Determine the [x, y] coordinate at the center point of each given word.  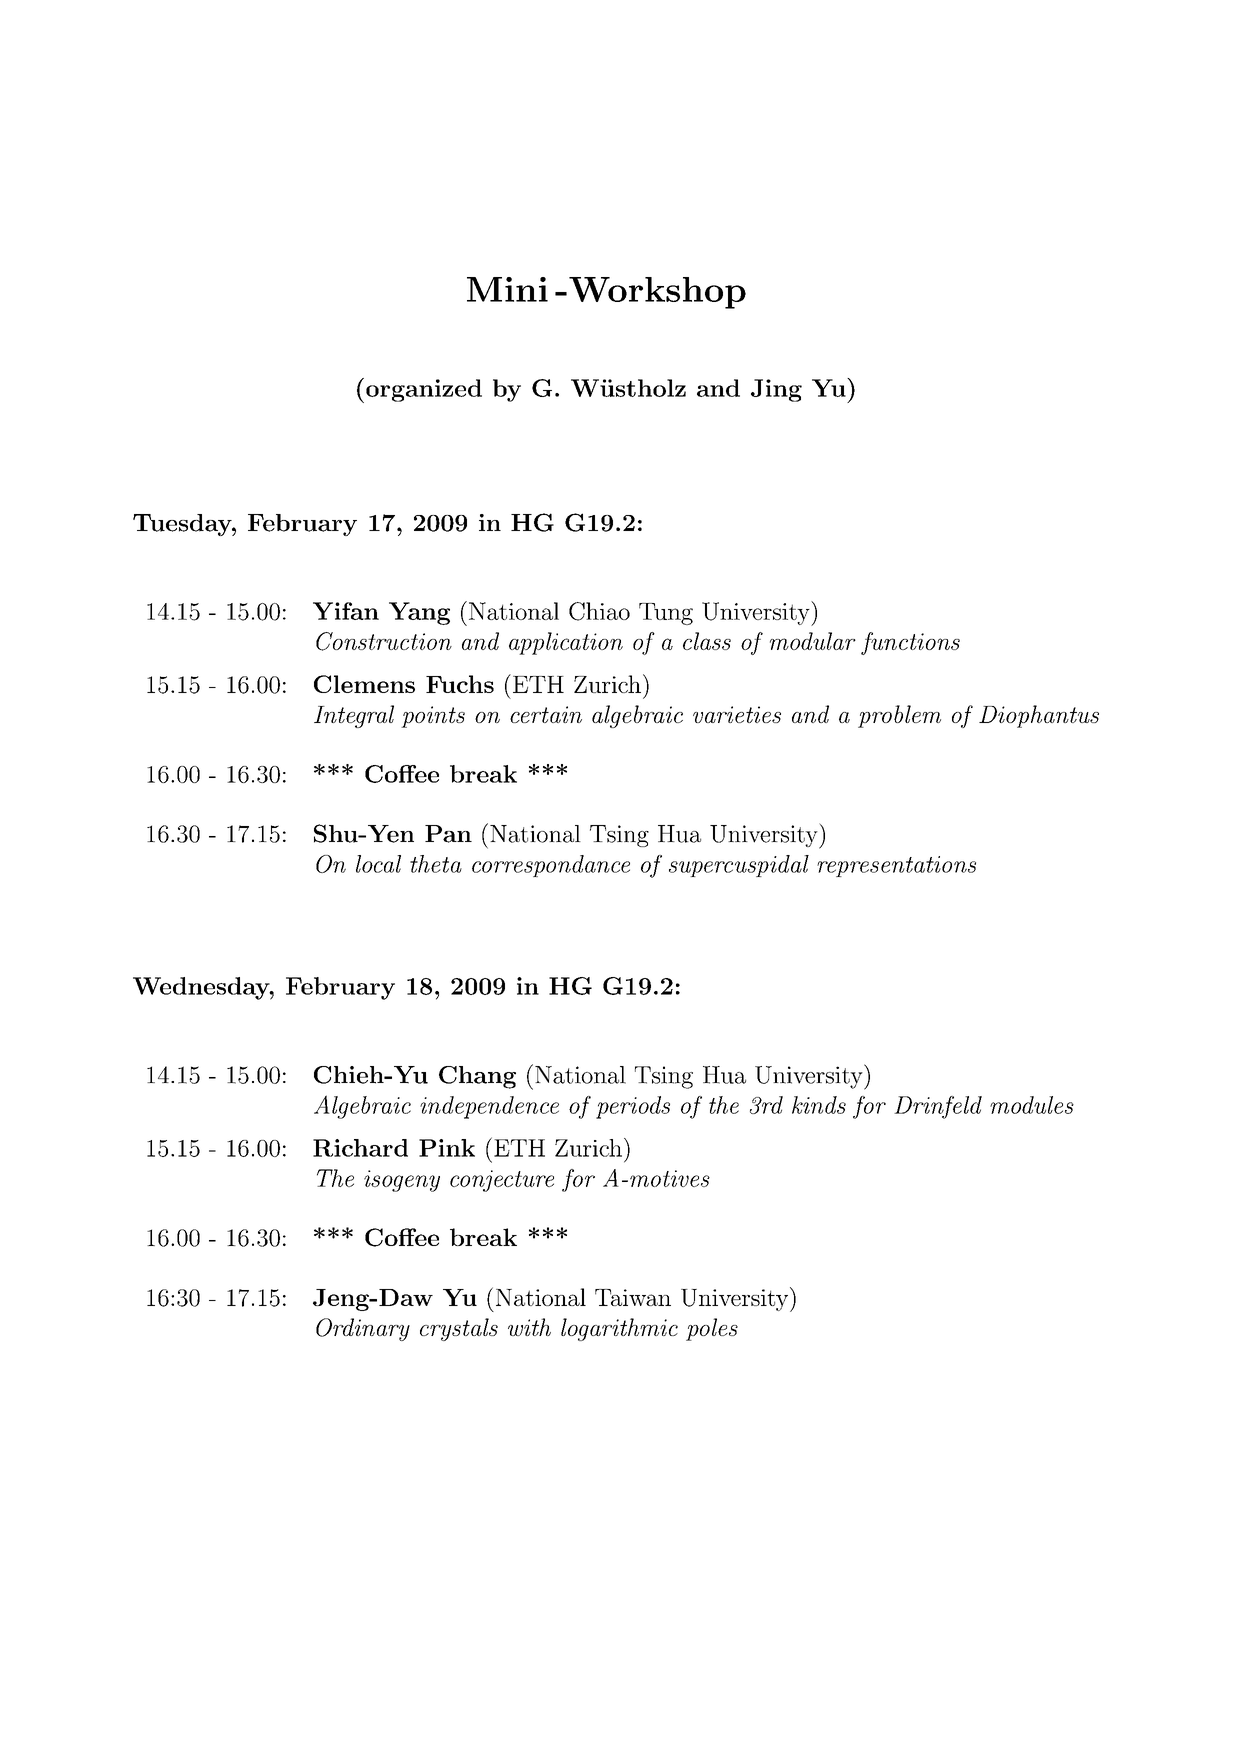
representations [896, 866]
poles [712, 1329]
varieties [737, 714]
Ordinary [363, 1329]
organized [424, 390]
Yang [419, 613]
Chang [477, 1077]
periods [633, 1107]
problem [899, 716]
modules [1032, 1105]
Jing [776, 390]
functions [910, 643]
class [707, 641]
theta [436, 864]
